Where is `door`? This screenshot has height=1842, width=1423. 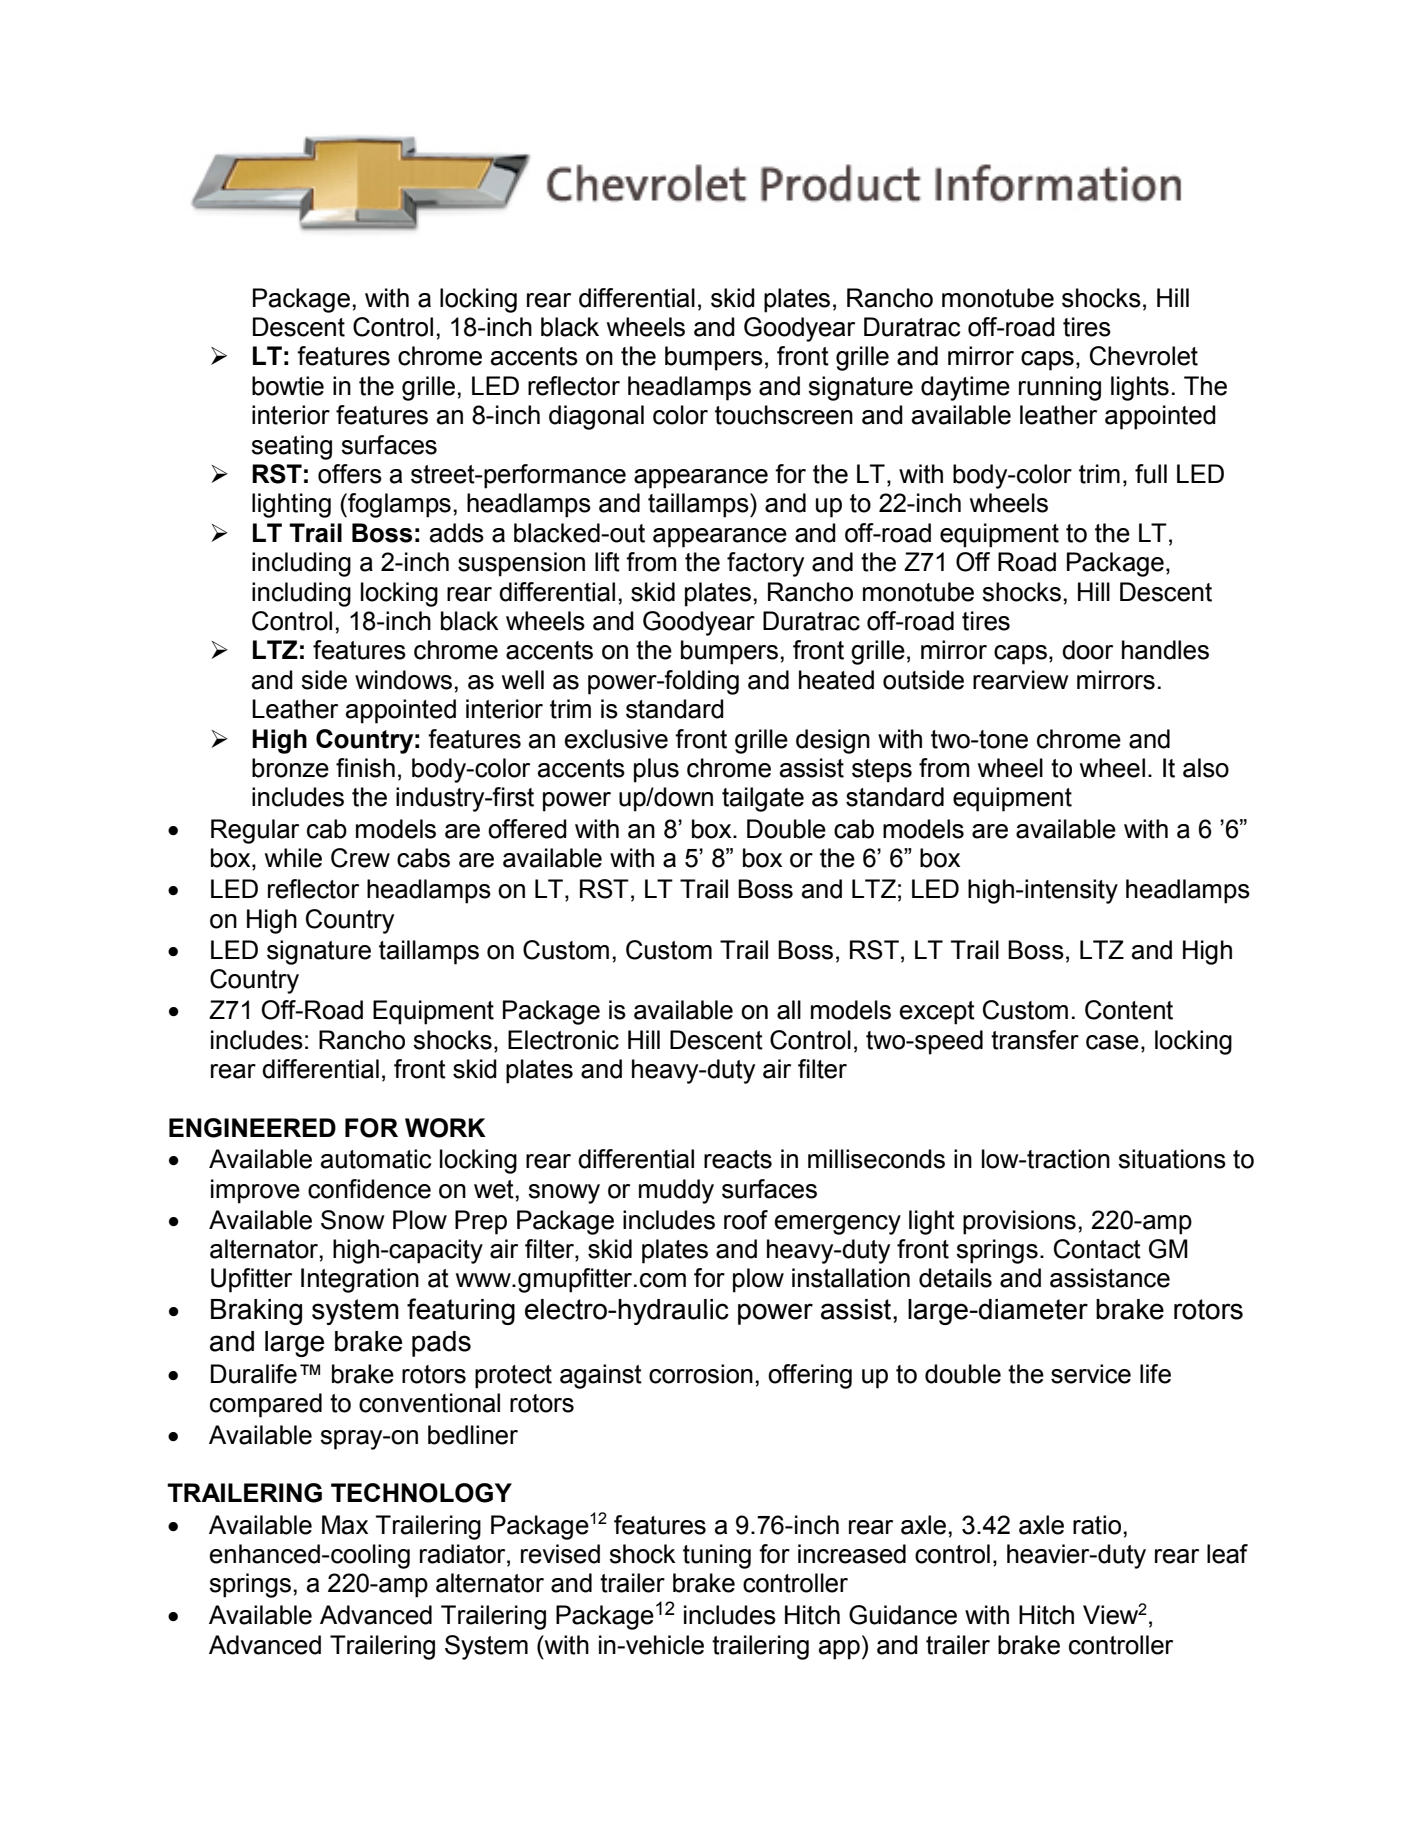 door is located at coordinates (1087, 650).
